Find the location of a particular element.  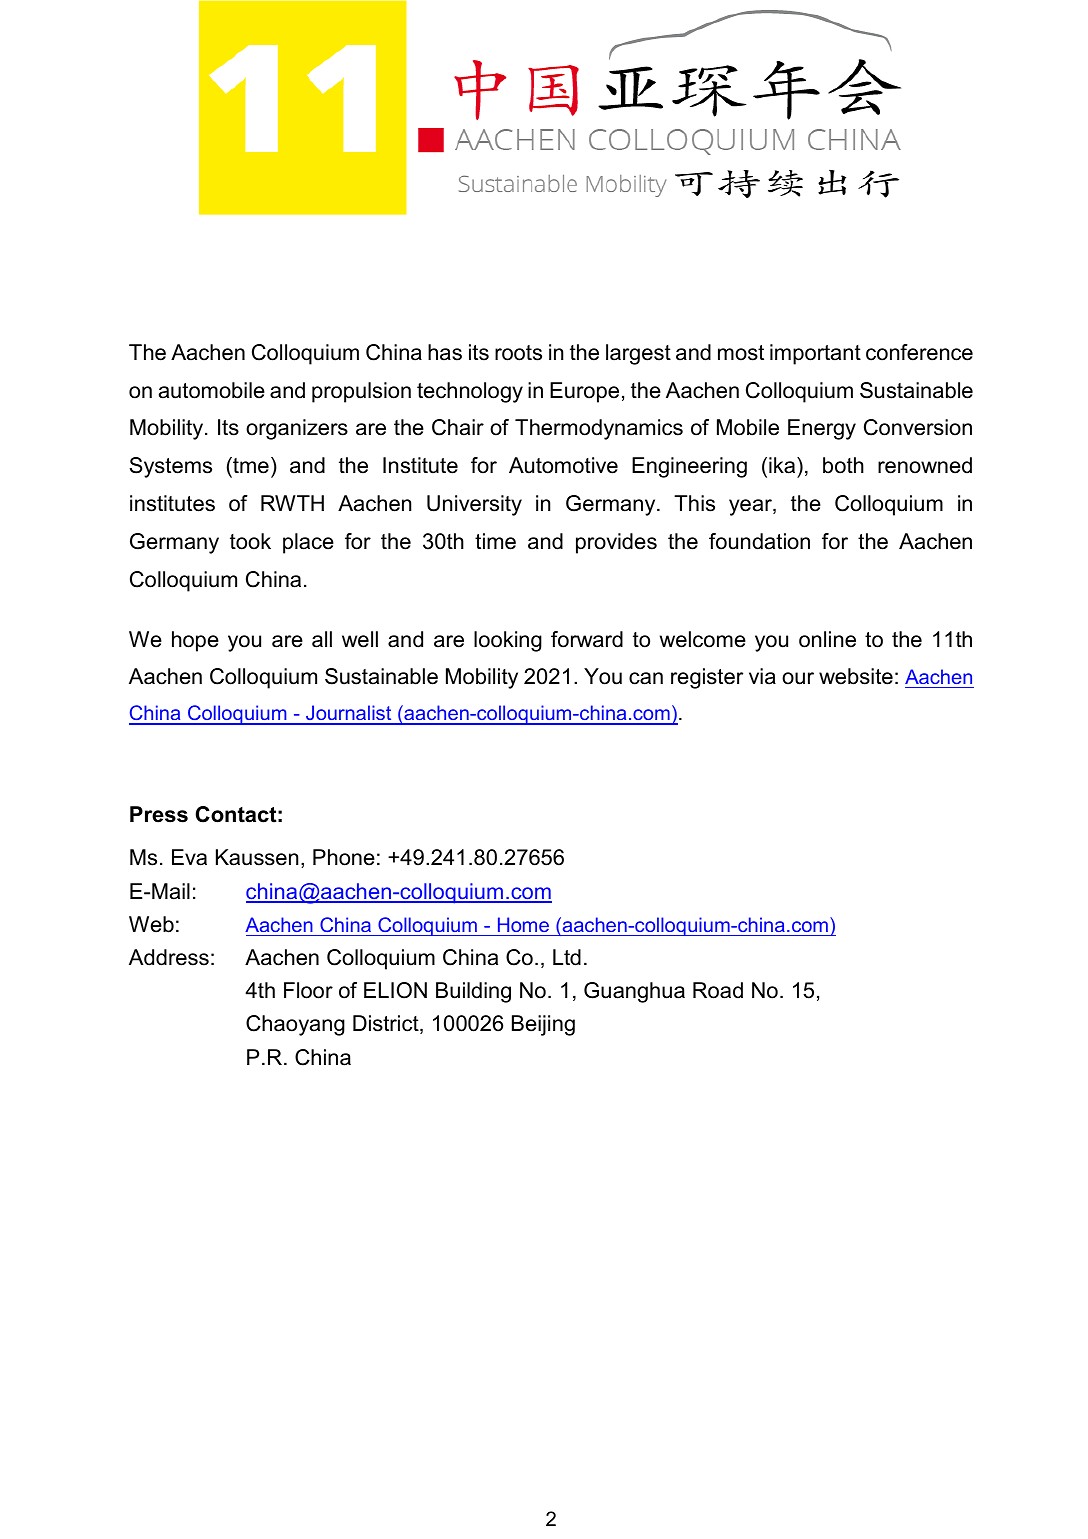

Floor is located at coordinates (308, 990).
